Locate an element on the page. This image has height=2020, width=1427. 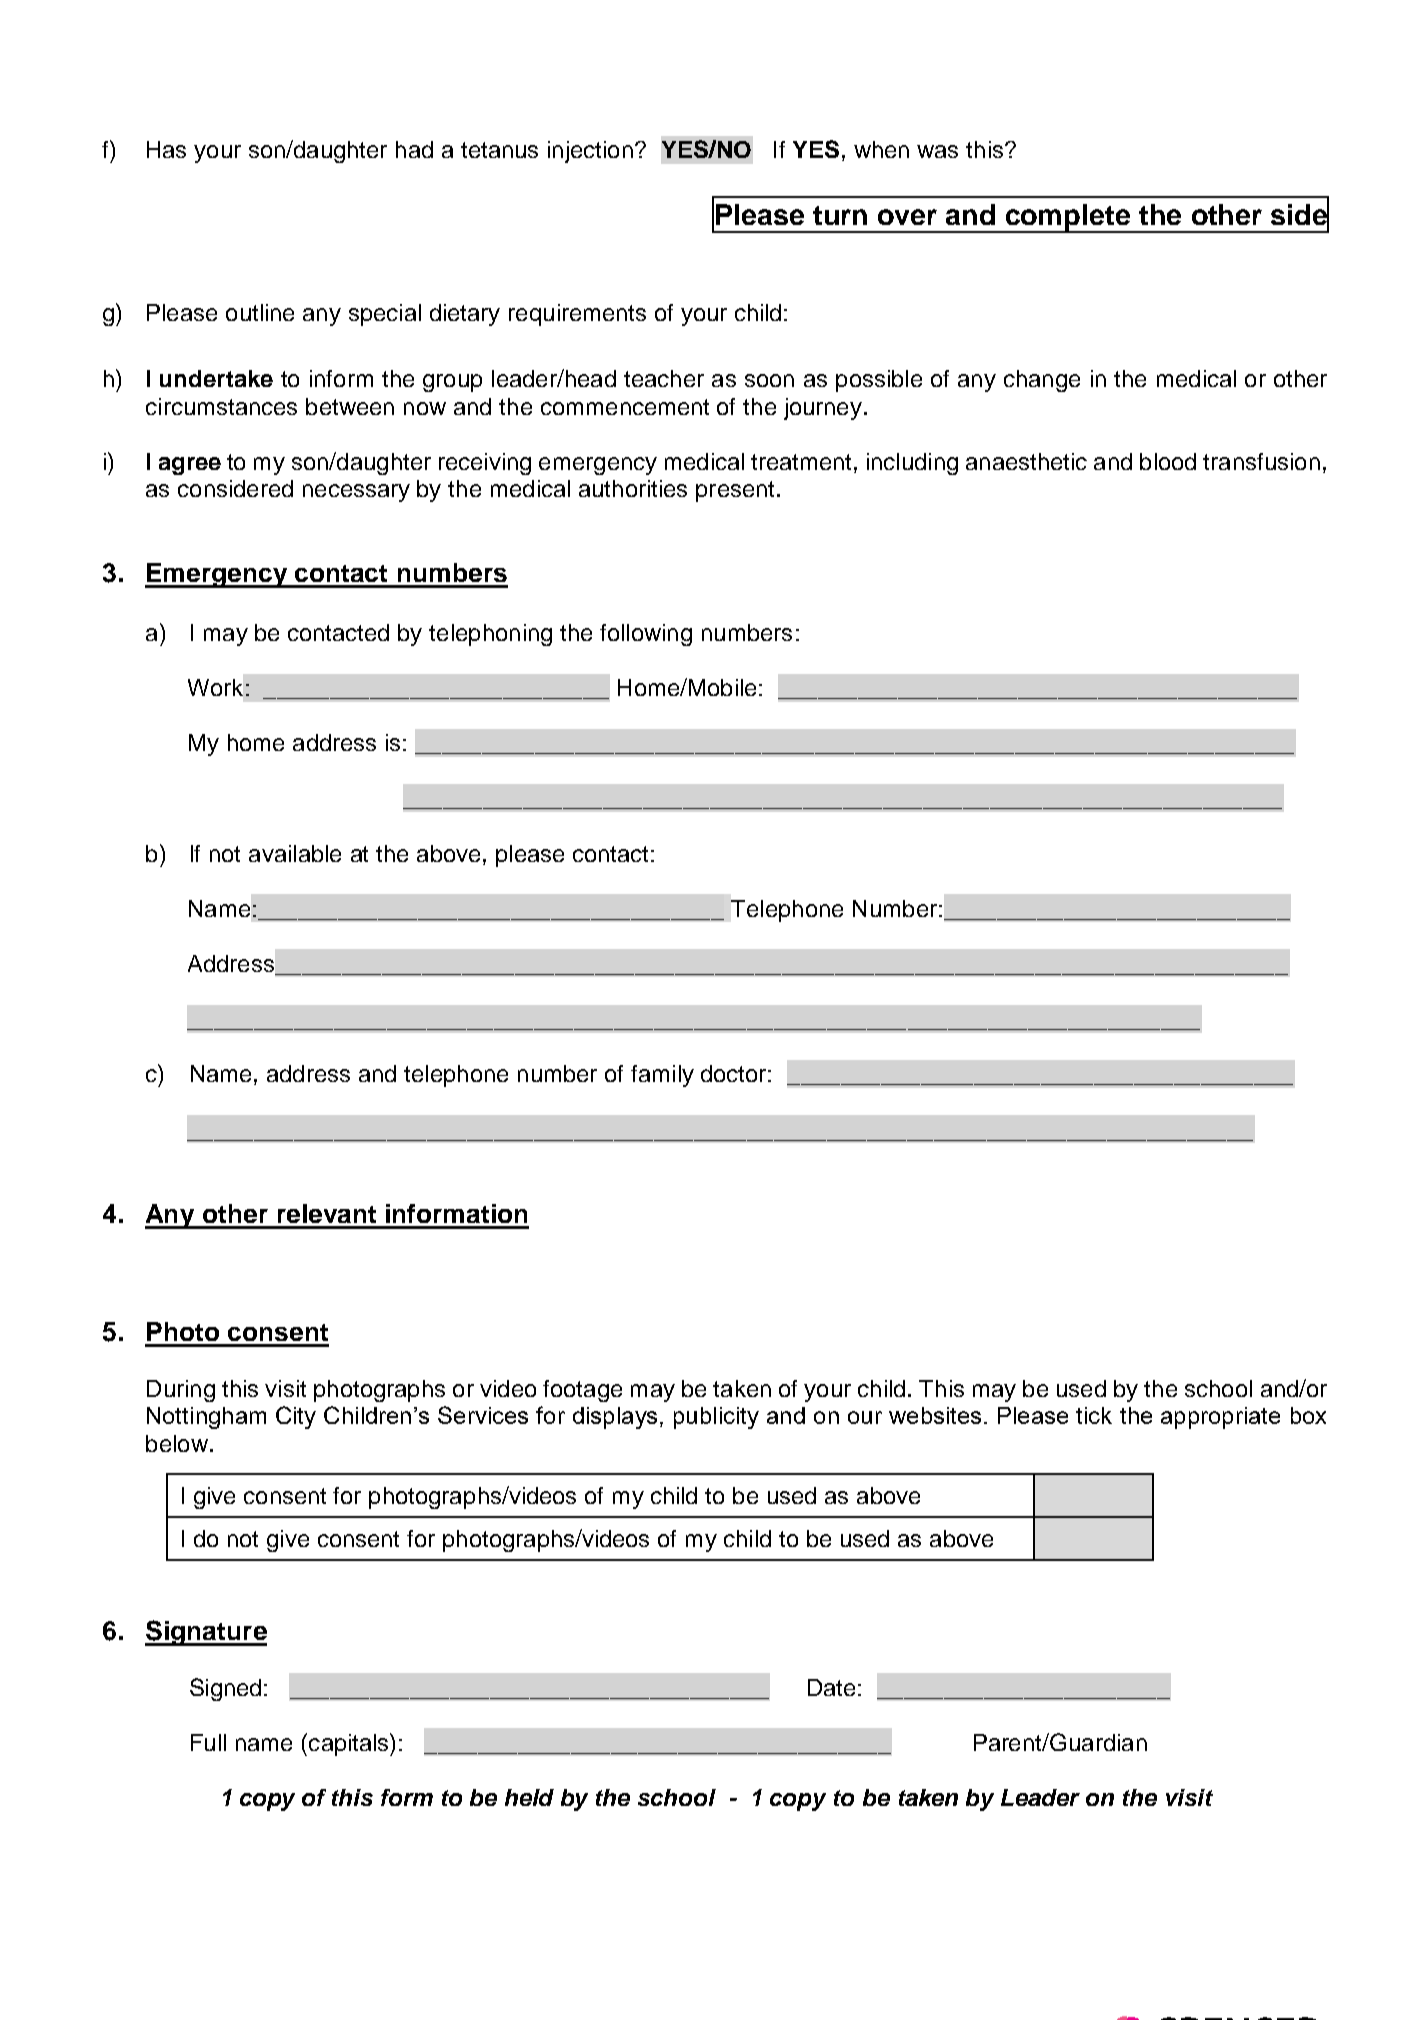
tick is located at coordinates (1094, 1415).
